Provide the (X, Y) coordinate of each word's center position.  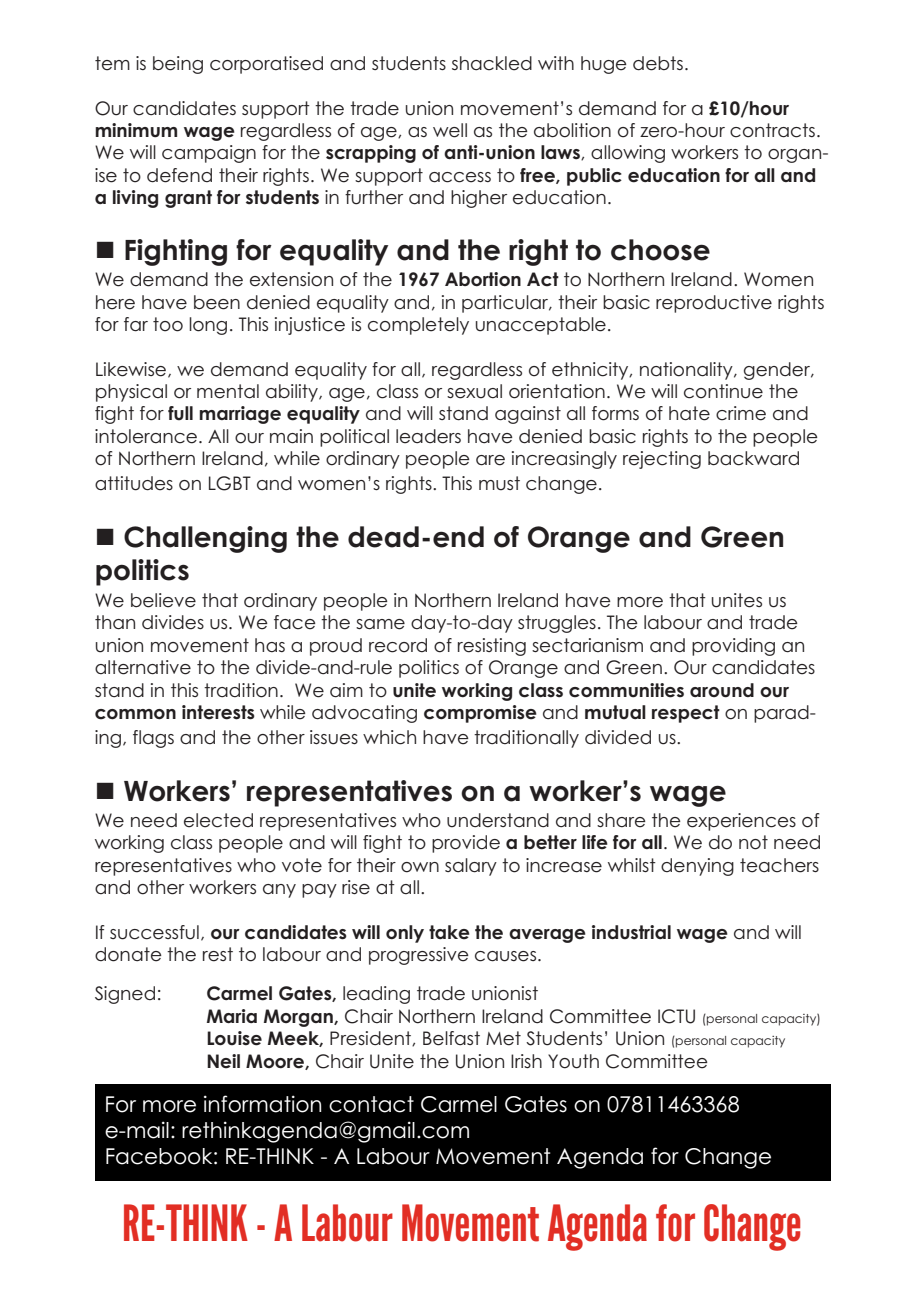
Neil (223, 1061)
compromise (480, 714)
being (178, 65)
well (450, 130)
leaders (428, 436)
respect (686, 714)
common (135, 714)
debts (658, 63)
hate (689, 413)
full (180, 413)
